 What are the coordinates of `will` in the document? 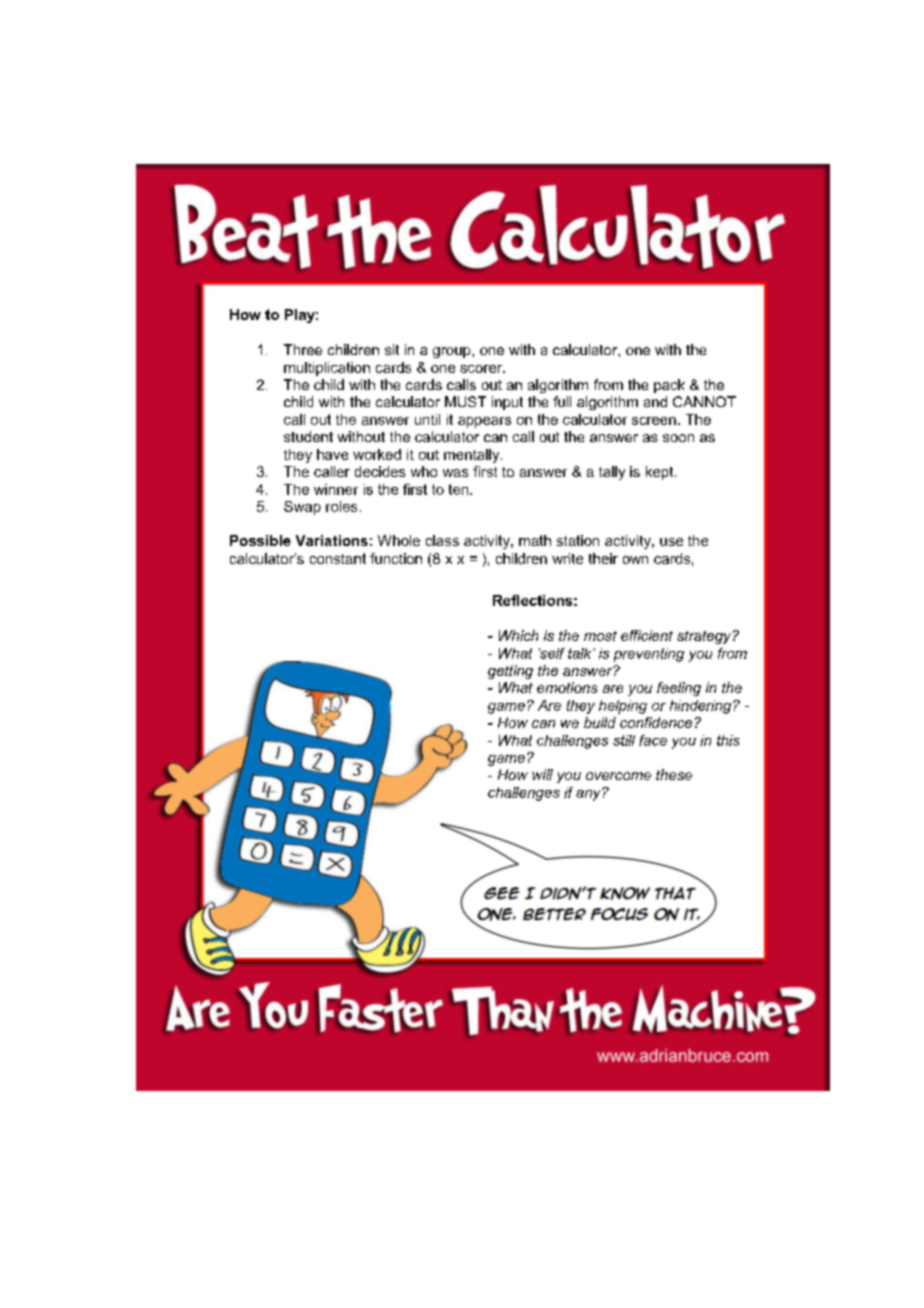 It's located at (542, 774).
